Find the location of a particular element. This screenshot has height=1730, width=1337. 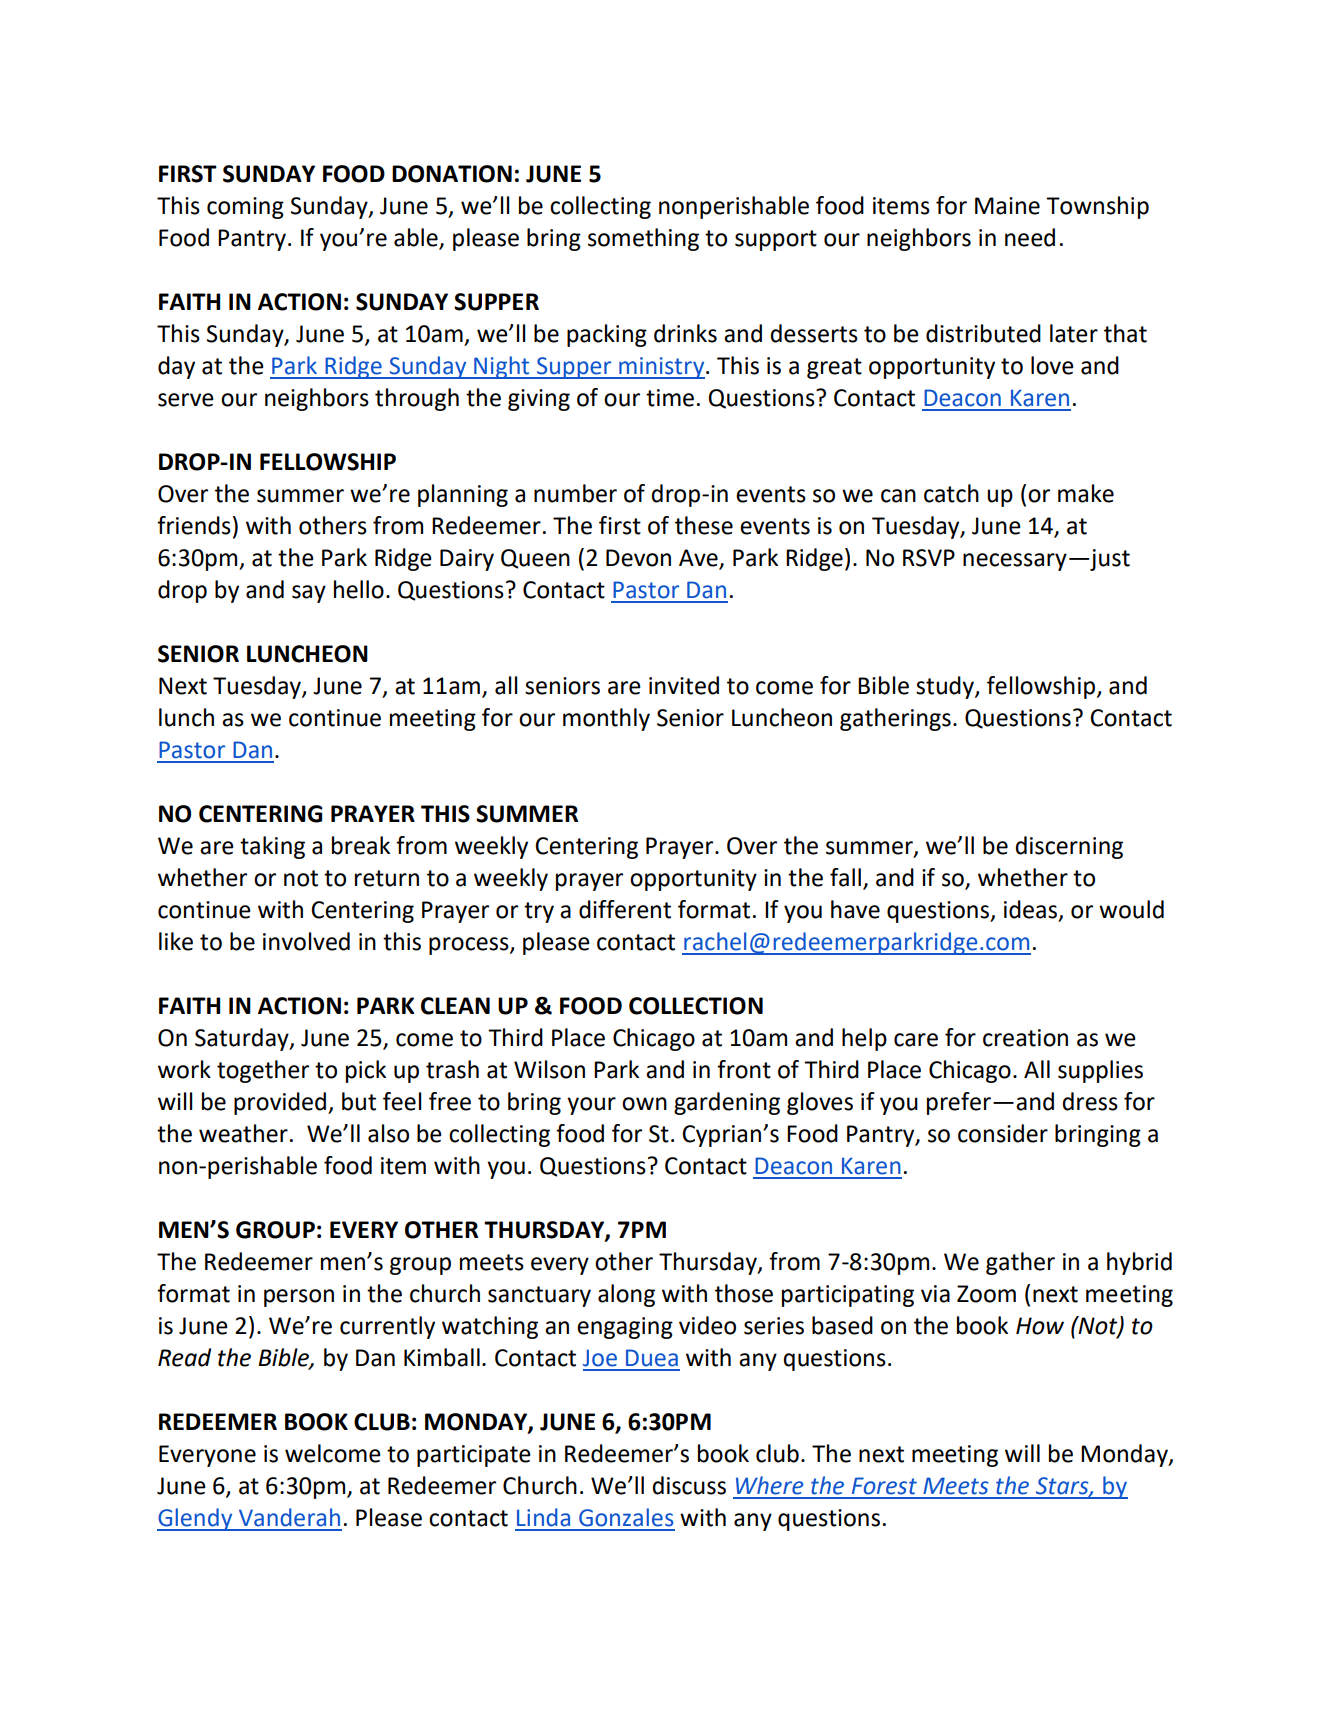

make is located at coordinates (1086, 493).
